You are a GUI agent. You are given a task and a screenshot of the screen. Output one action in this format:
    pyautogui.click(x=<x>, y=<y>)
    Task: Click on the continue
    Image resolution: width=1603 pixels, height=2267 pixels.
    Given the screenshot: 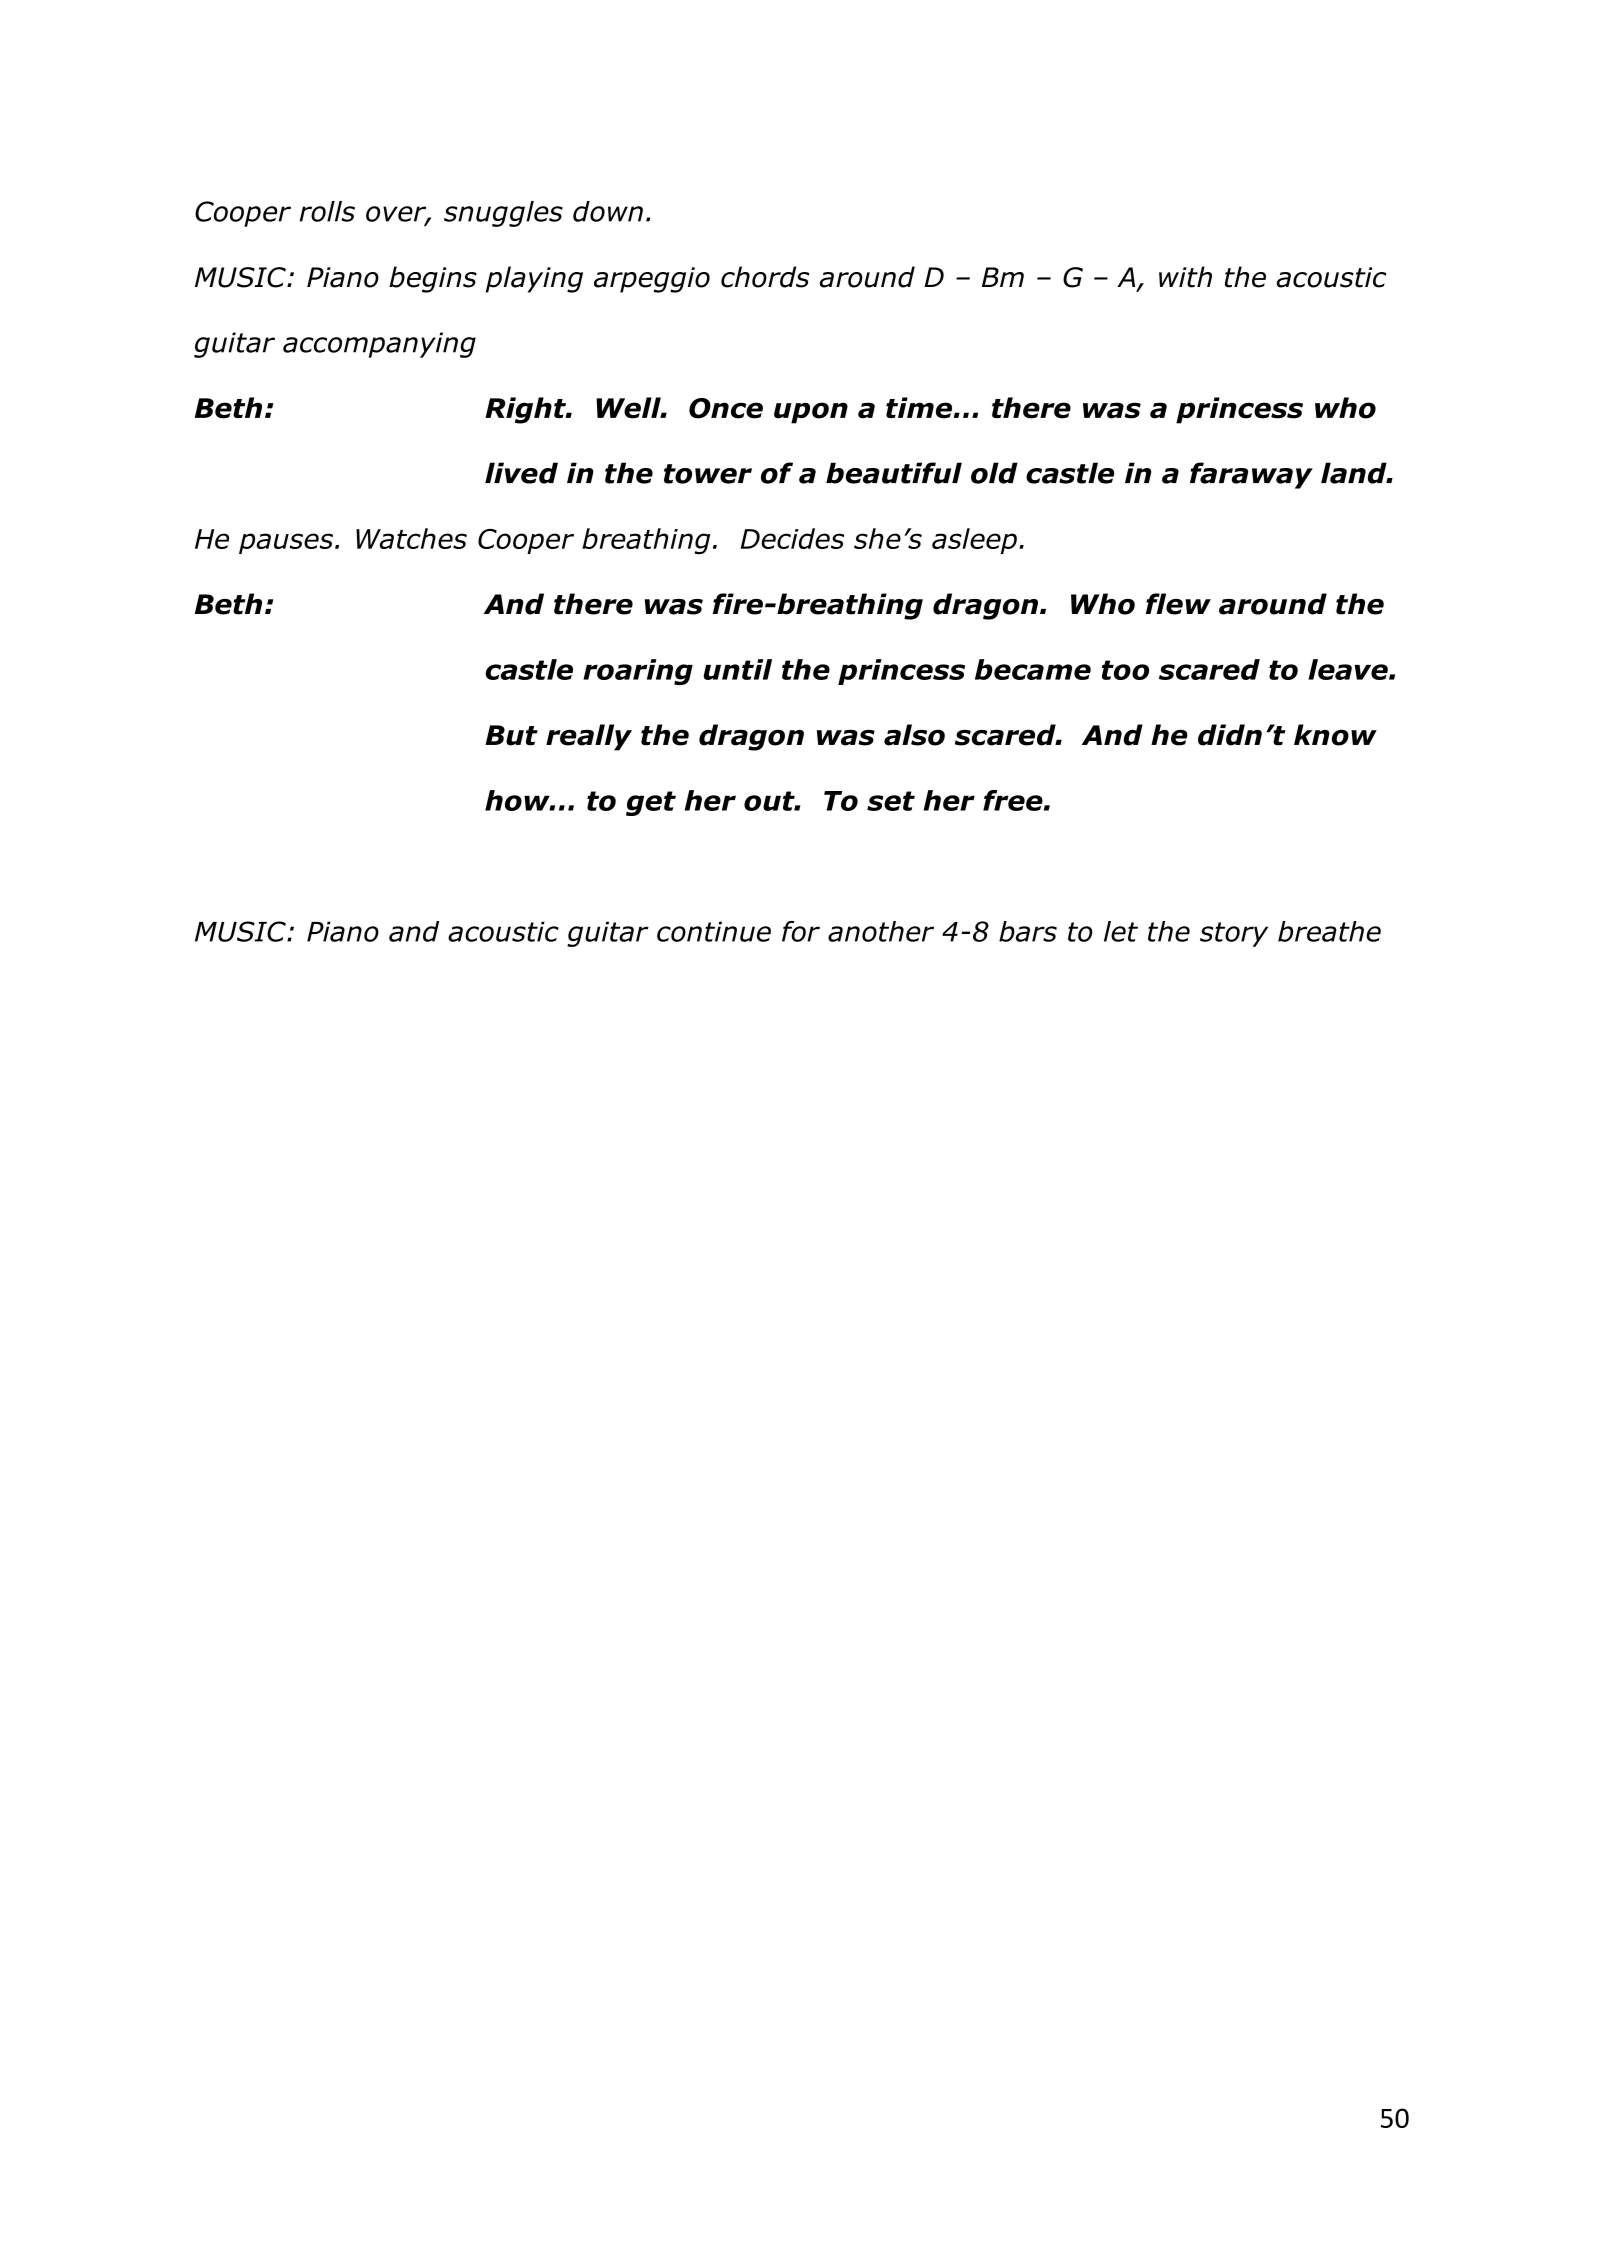 What is the action you would take?
    pyautogui.click(x=714, y=931)
